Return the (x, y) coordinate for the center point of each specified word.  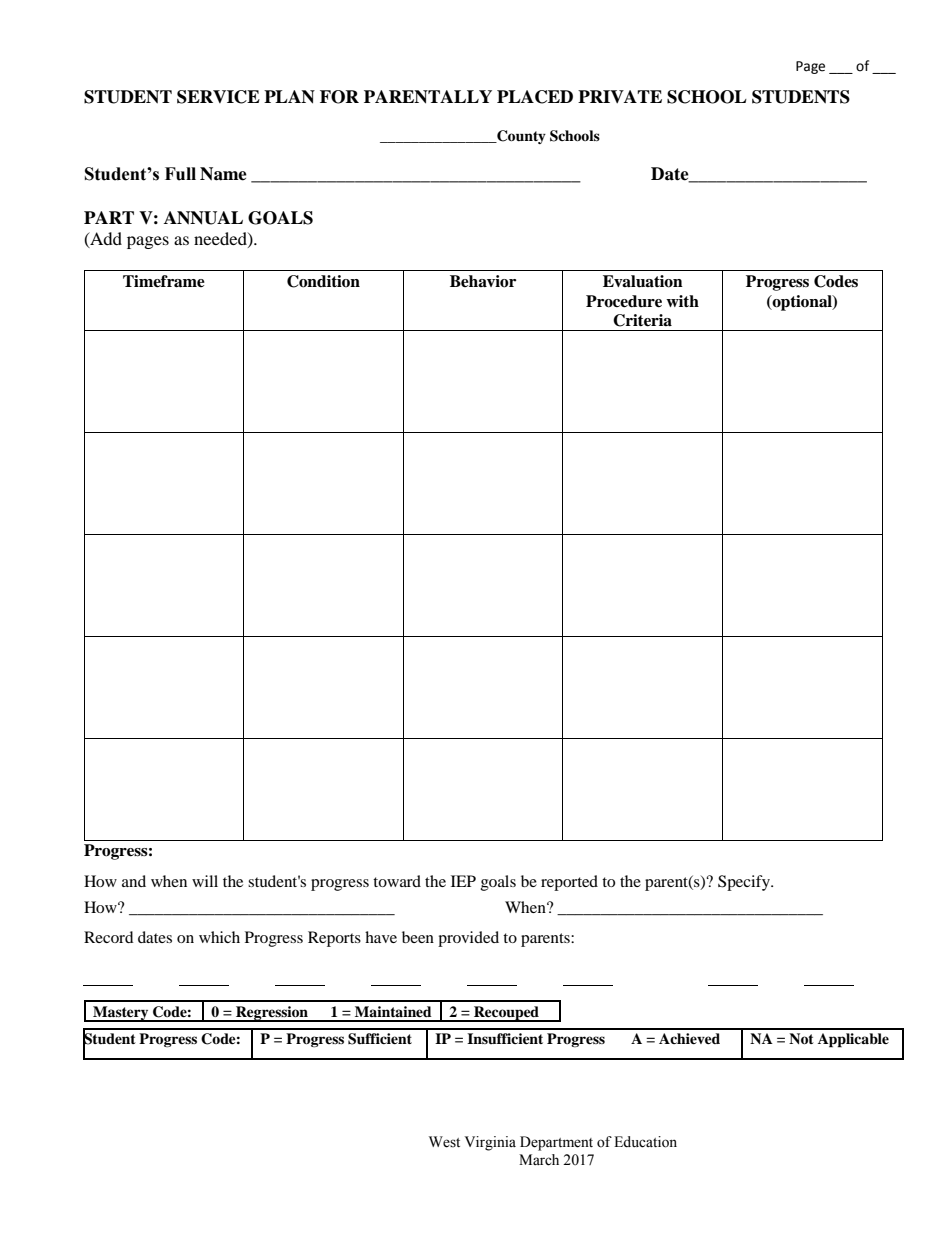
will (205, 881)
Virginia (490, 1143)
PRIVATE (620, 96)
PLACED (535, 97)
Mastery (121, 1014)
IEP (463, 881)
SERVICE (218, 97)
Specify (745, 883)
